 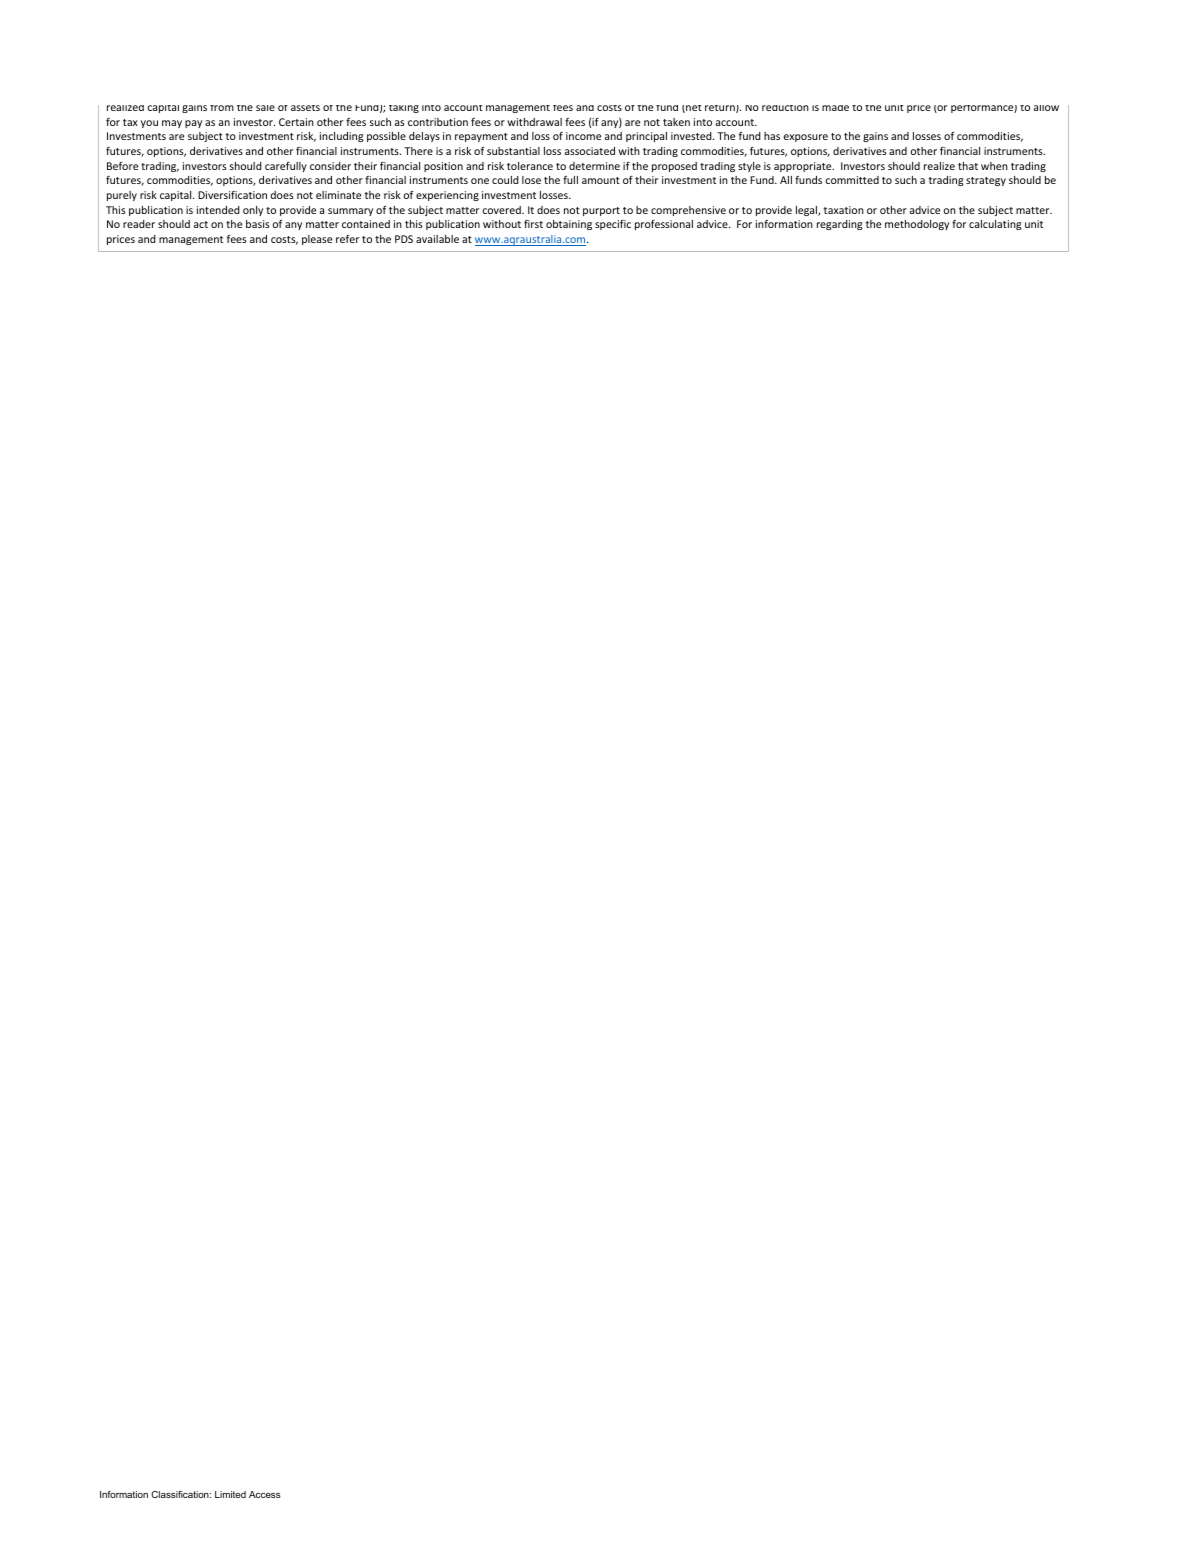 I want to click on methodology, so click(x=917, y=225).
